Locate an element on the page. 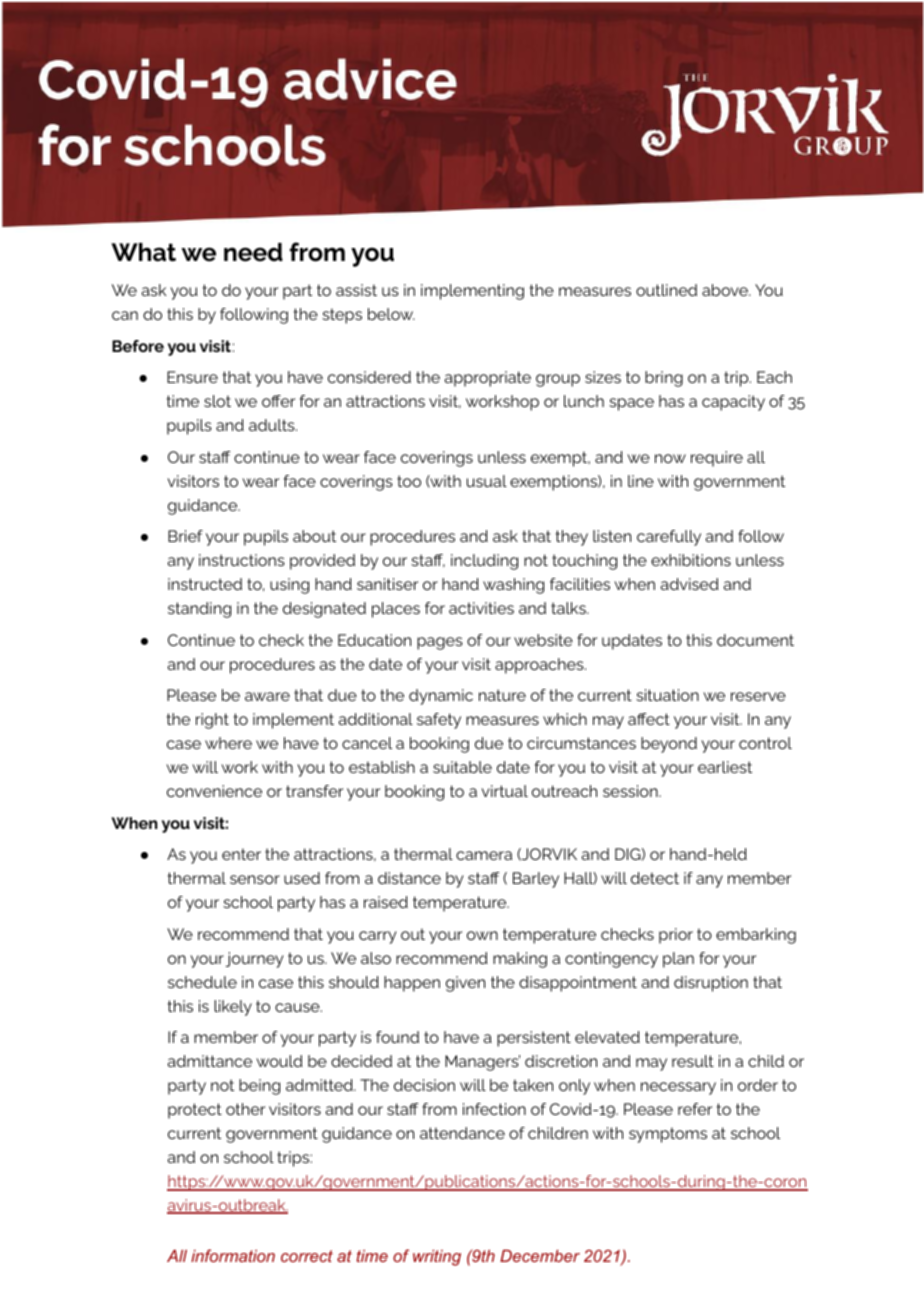 The image size is (924, 1307). above is located at coordinates (726, 290).
